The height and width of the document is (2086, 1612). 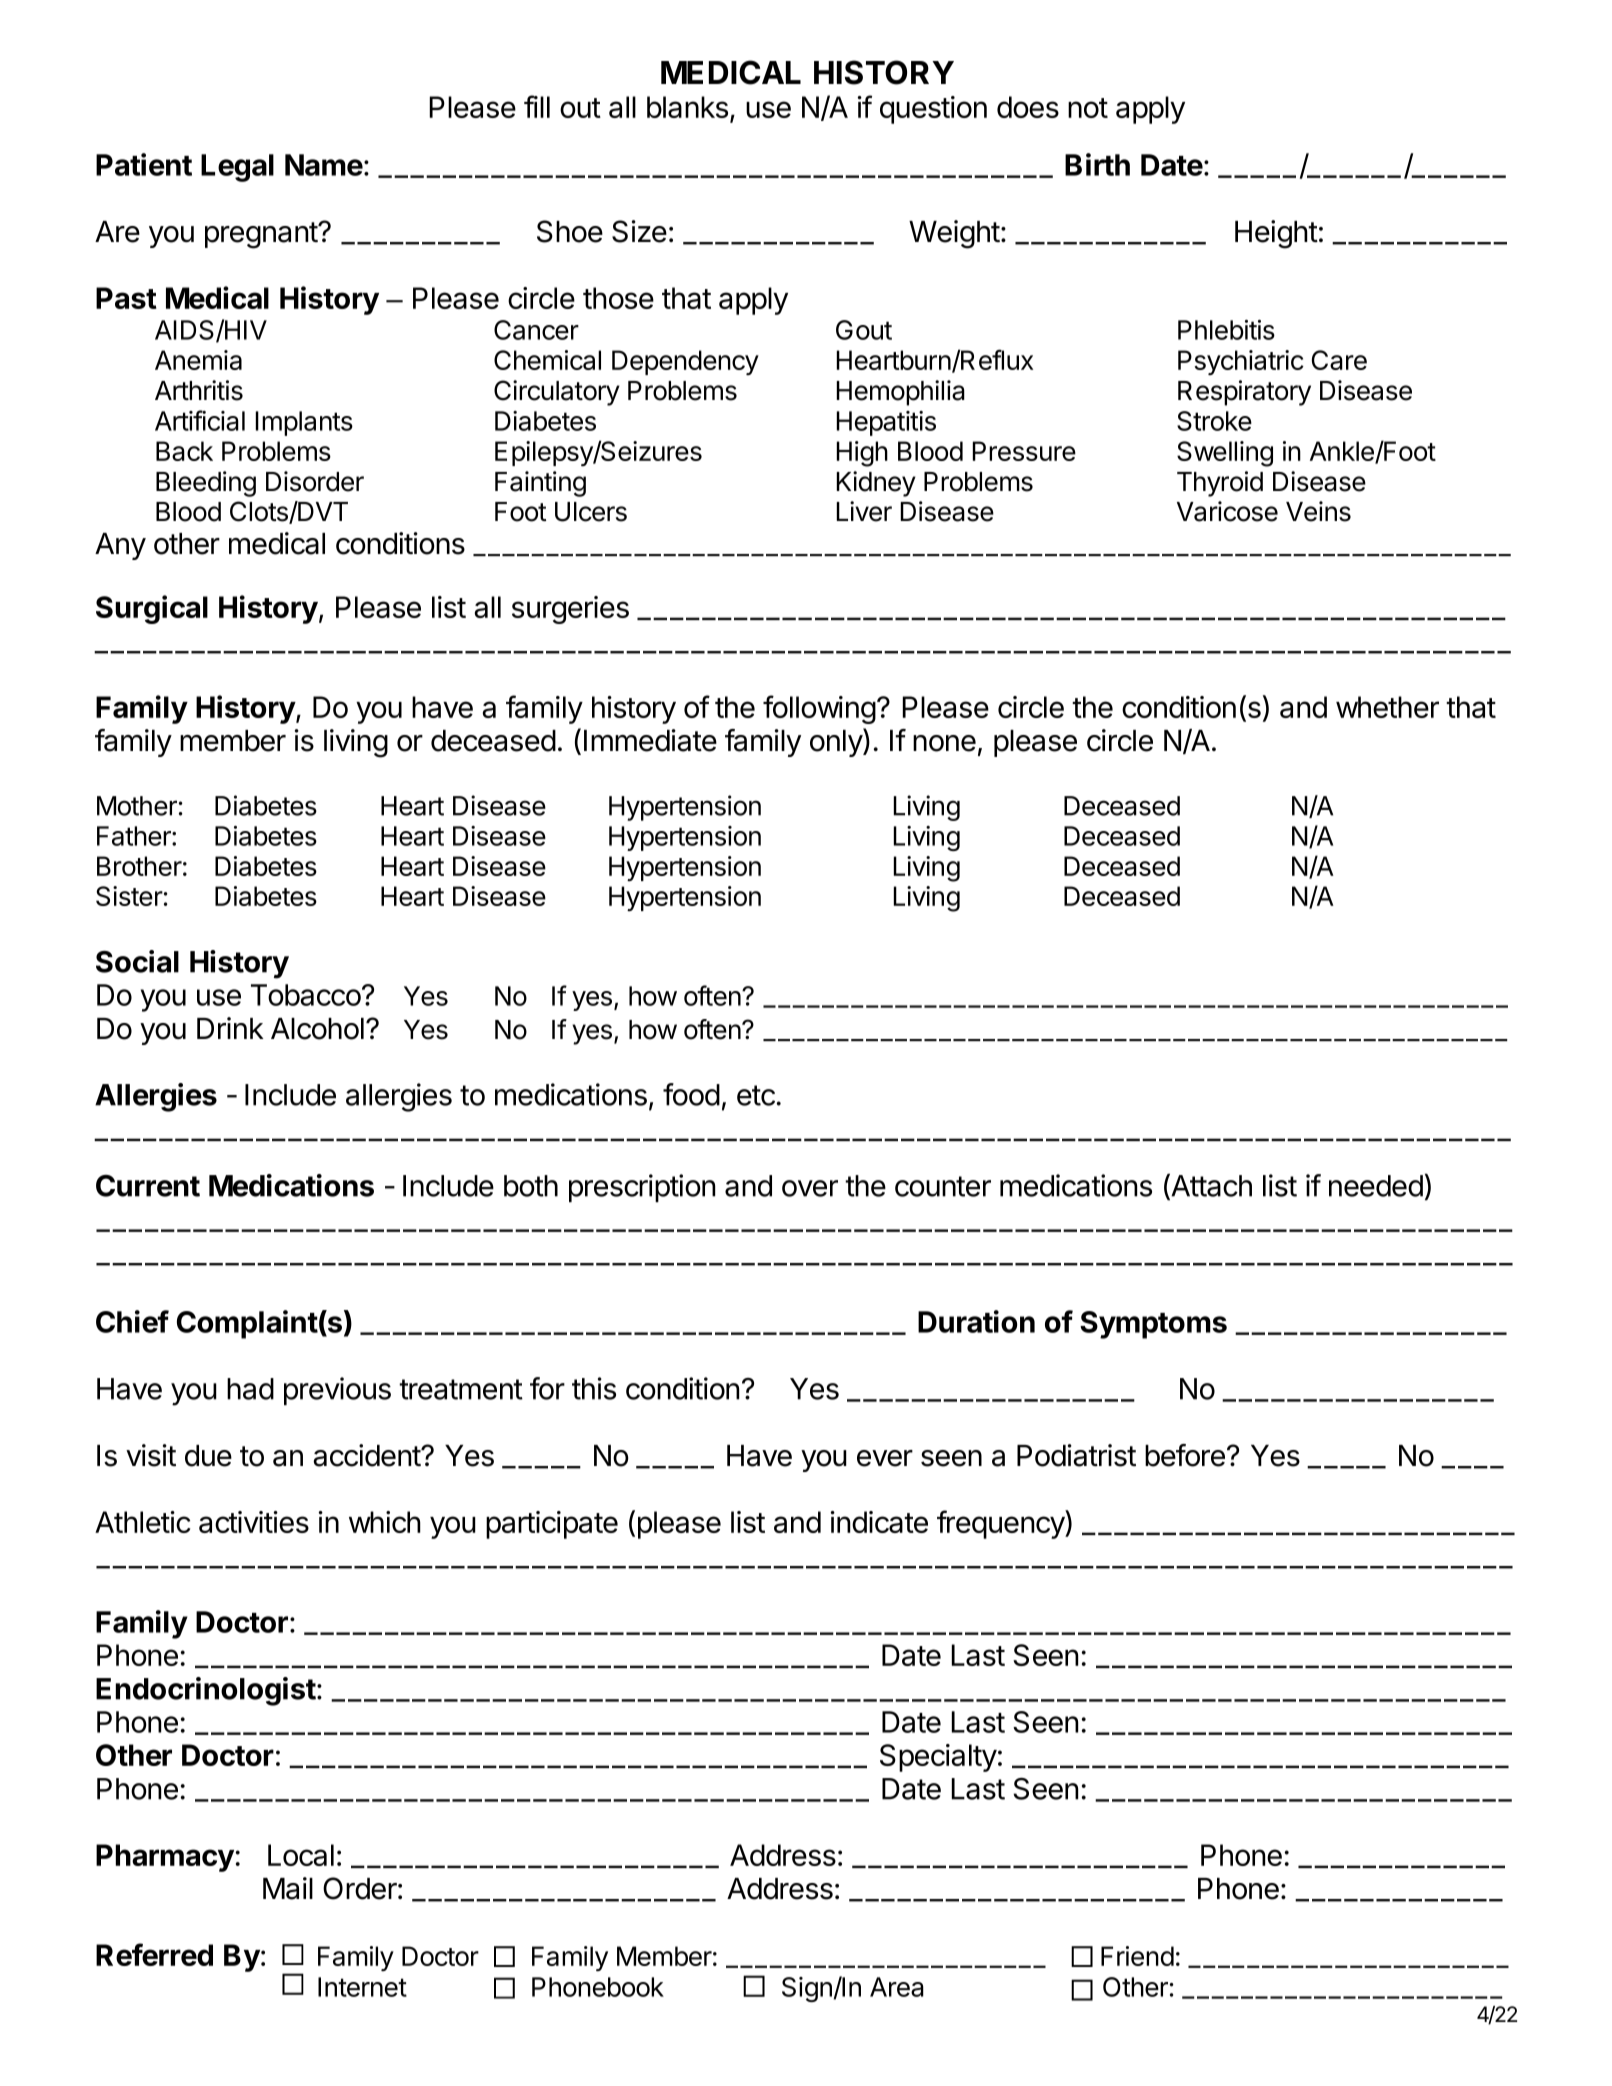 I want to click on Height, so click(x=1276, y=234).
